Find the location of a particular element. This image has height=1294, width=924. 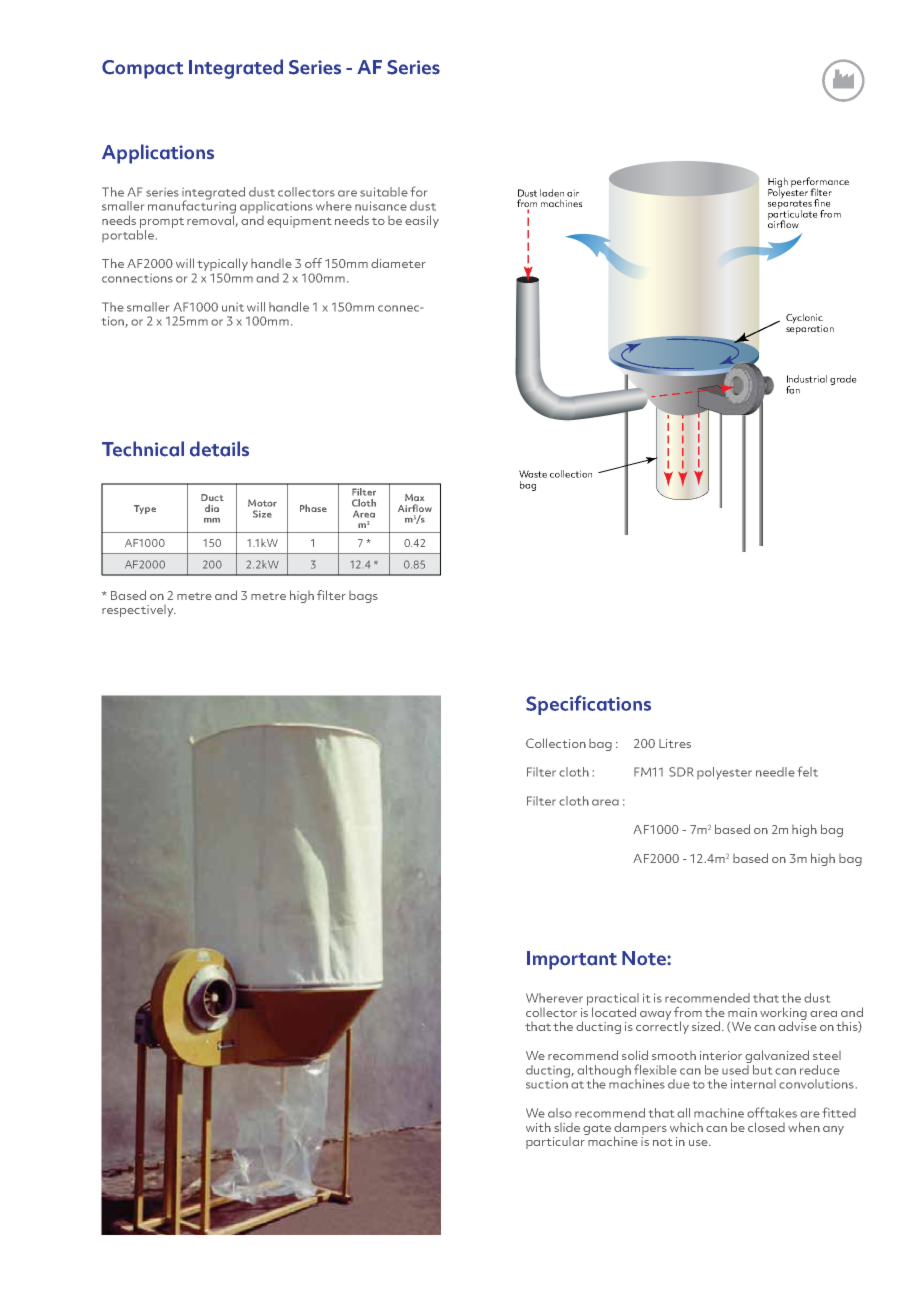

Compact is located at coordinates (142, 69).
